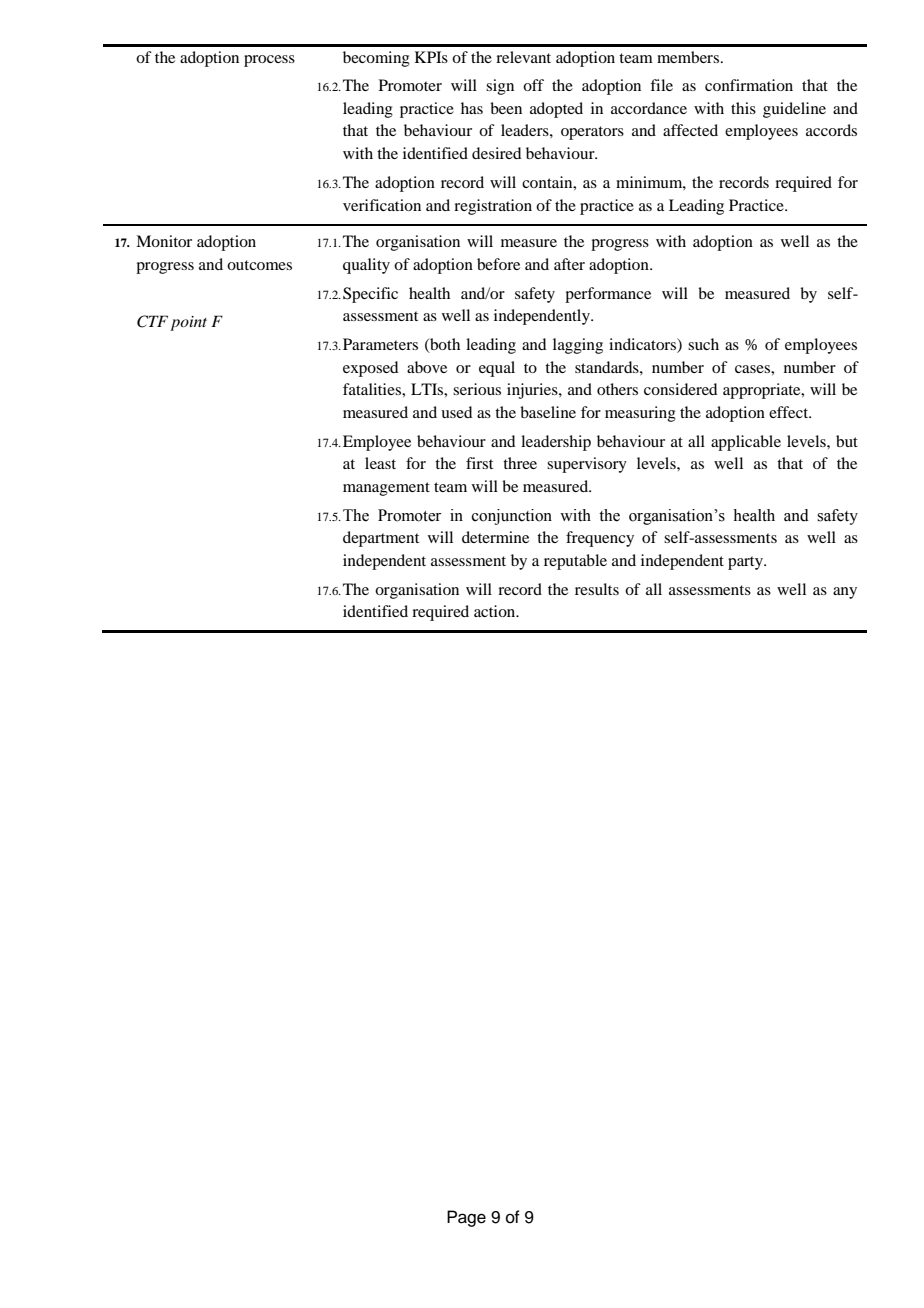 This screenshot has width=924, height=1308. Describe the element at coordinates (466, 1218) in the screenshot. I see `Page` at that location.
